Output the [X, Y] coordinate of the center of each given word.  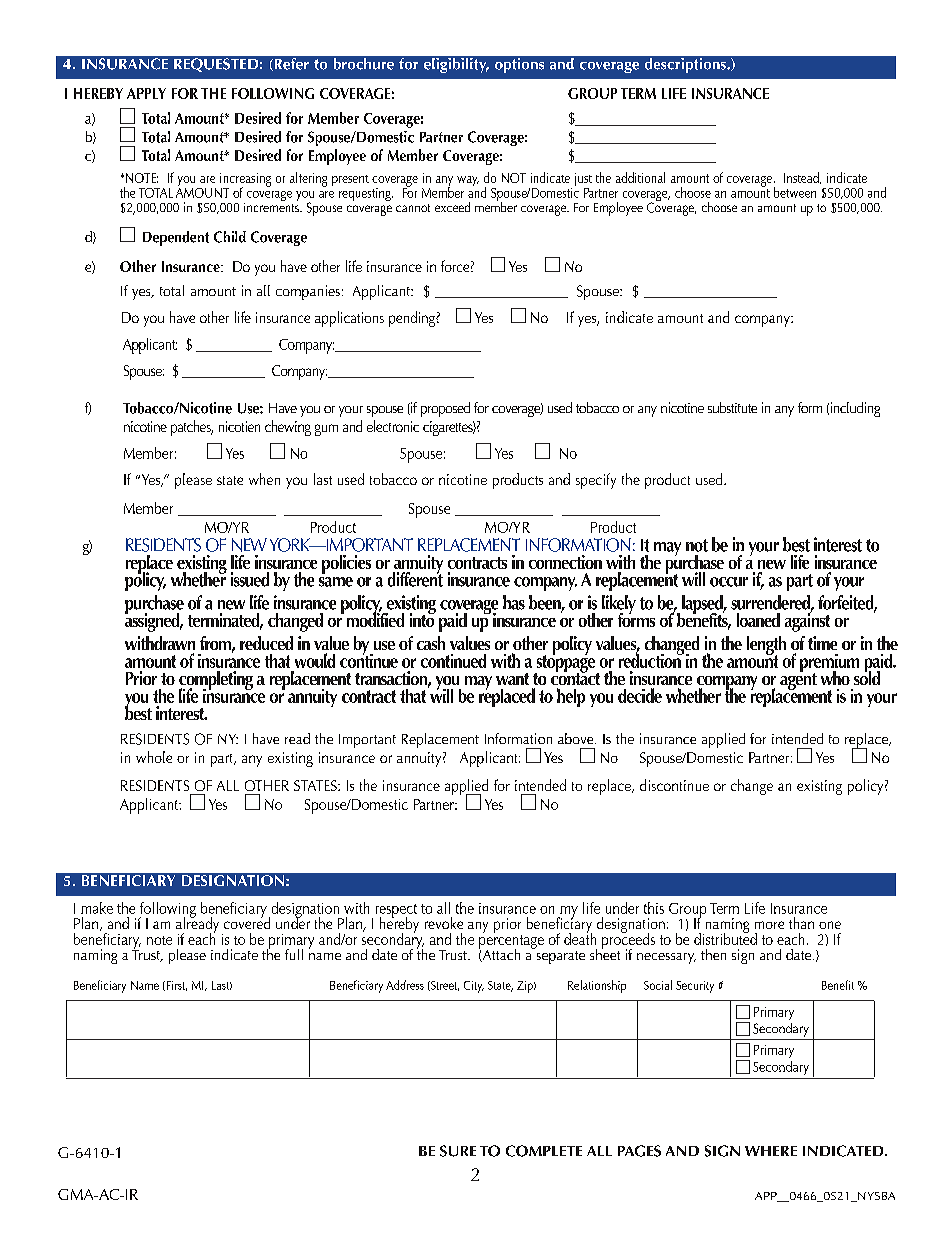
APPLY [146, 93]
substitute [732, 407]
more [769, 925]
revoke [444, 923]
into [423, 618]
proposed [445, 409]
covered [247, 922]
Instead [802, 178]
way [468, 181]
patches [192, 428]
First [175, 986]
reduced [266, 643]
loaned [758, 620]
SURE [458, 1151]
